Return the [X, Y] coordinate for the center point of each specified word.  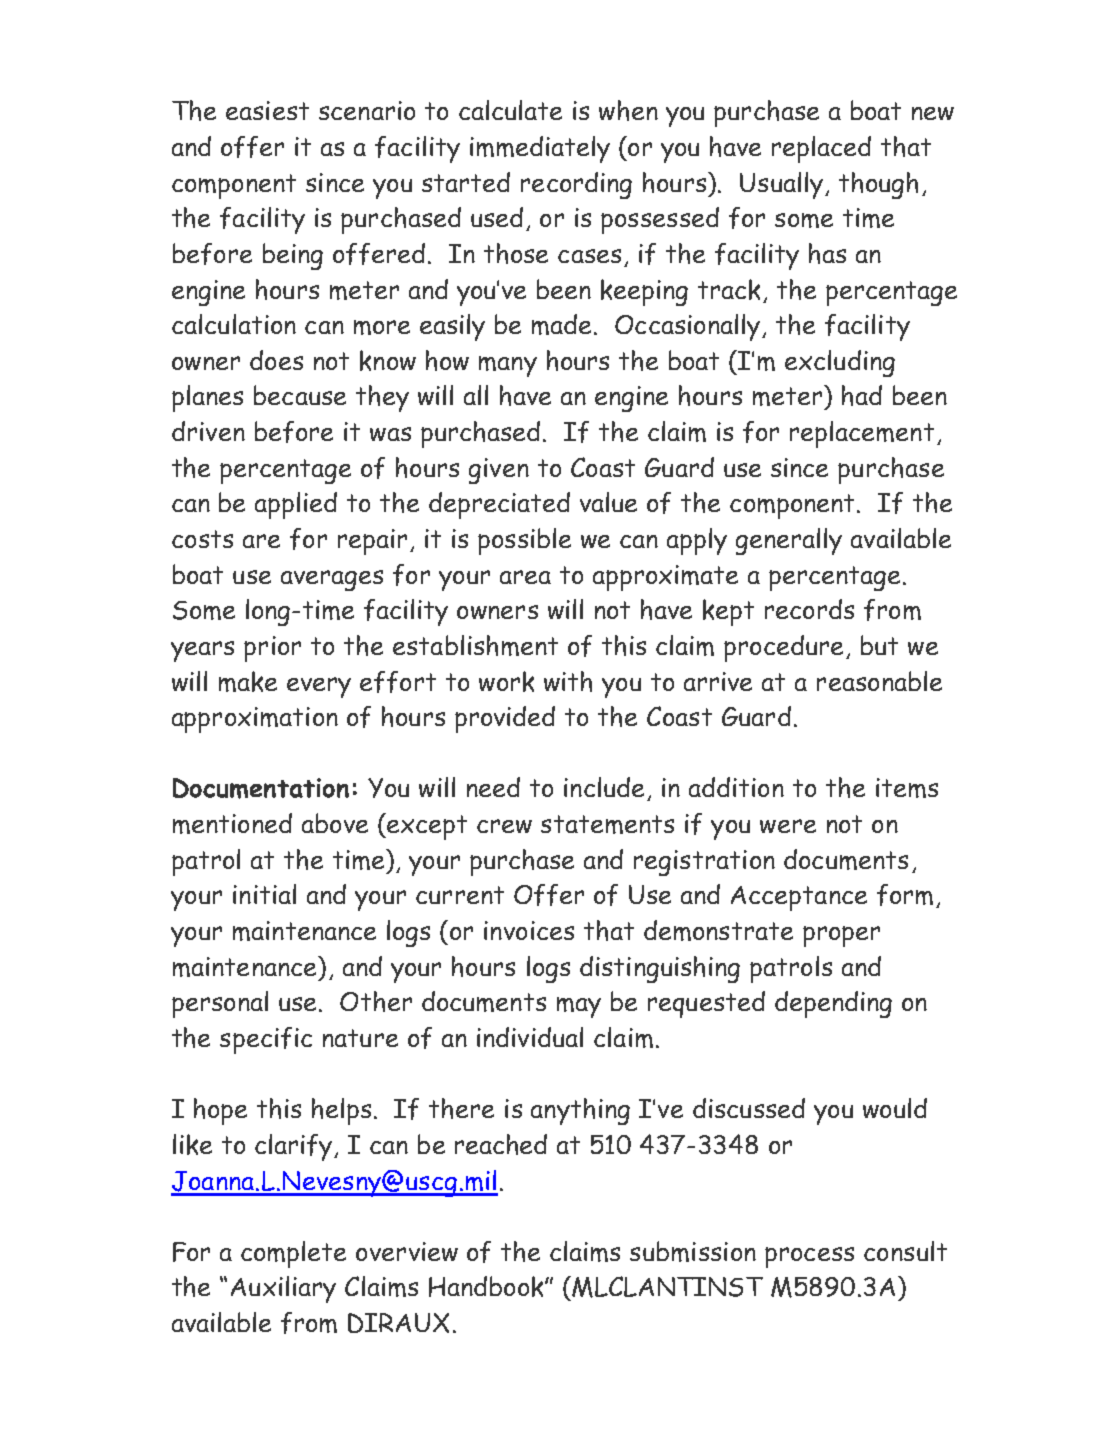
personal [220, 1004]
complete [293, 1254]
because [300, 395]
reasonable [879, 681]
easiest [267, 110]
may [579, 1007]
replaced [821, 149]
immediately [540, 149]
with [568, 681]
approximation [255, 720]
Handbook [487, 1286]
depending [833, 1004]
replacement [862, 434]
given [499, 471]
